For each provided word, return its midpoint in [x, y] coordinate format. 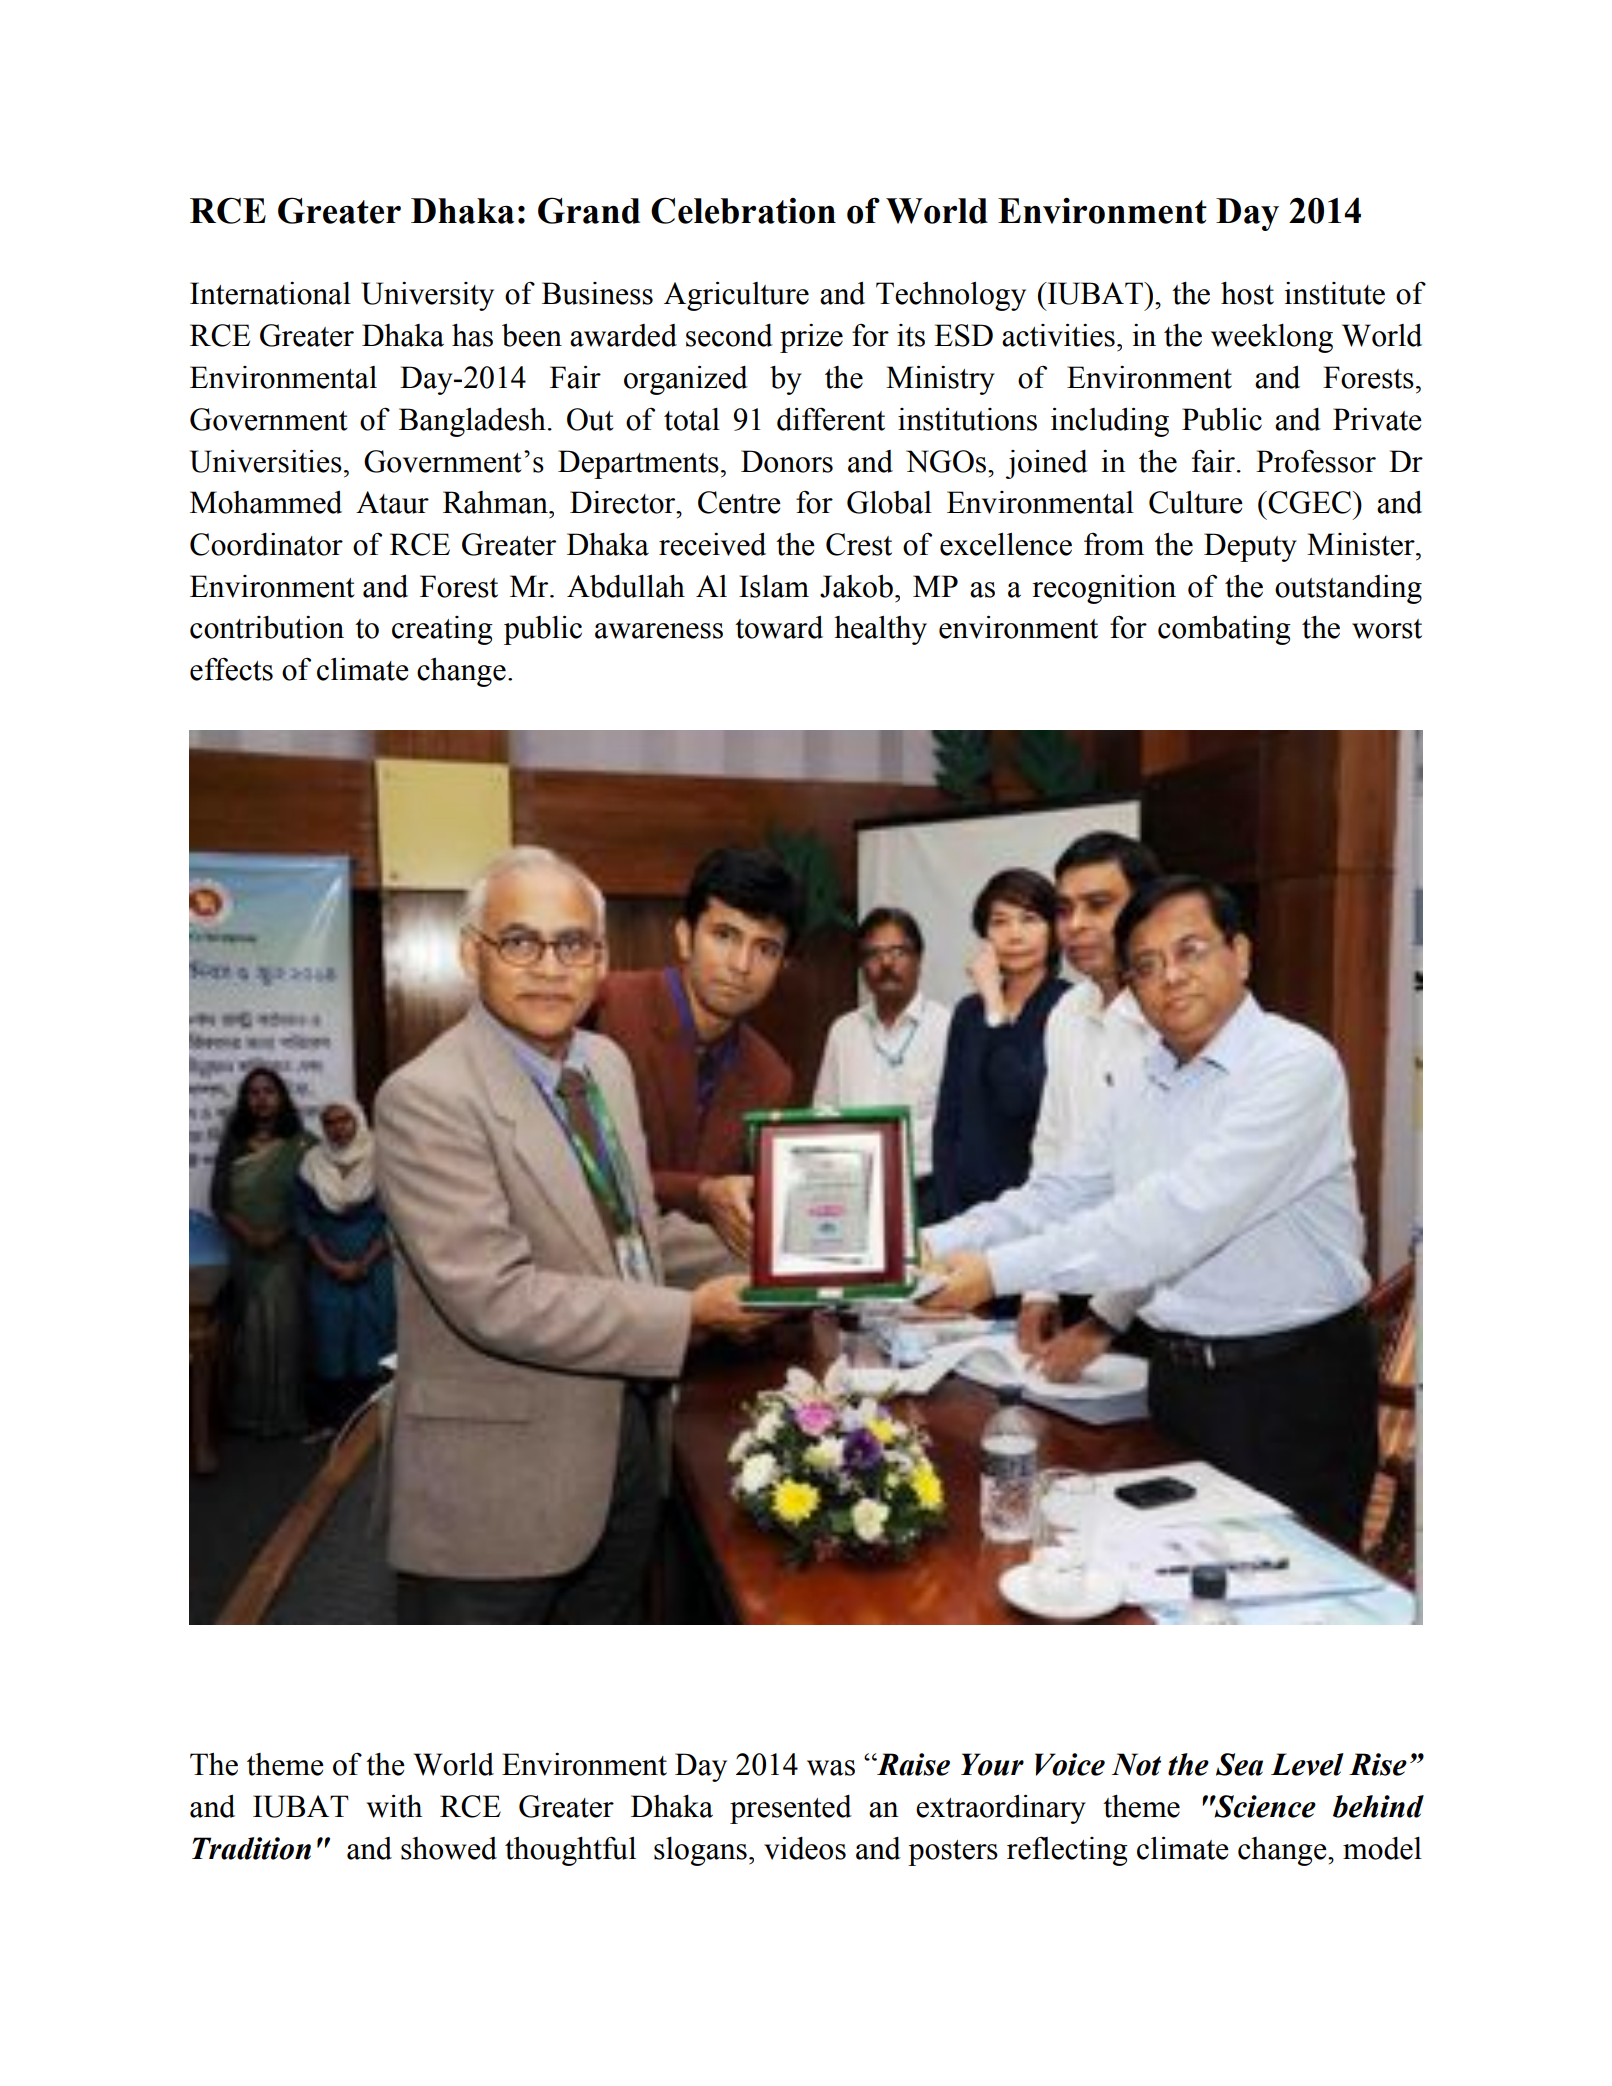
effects [231, 669]
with [394, 1806]
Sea [1239, 1764]
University [427, 296]
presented [791, 1809]
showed [449, 1848]
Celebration [743, 210]
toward [779, 627]
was [831, 1768]
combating [1224, 630]
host [1247, 293]
